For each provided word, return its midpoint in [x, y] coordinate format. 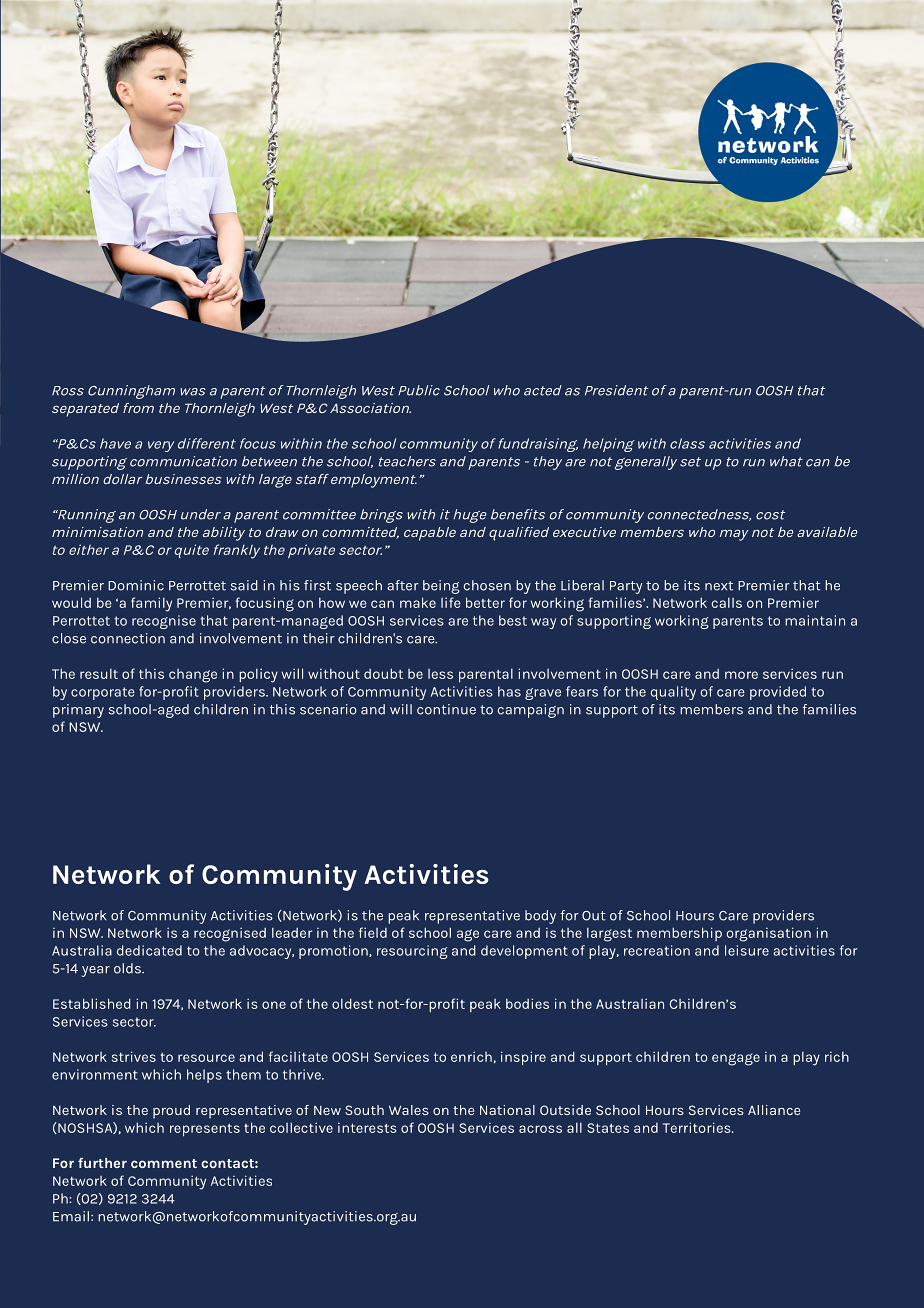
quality [673, 693]
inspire [523, 1058]
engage [736, 1059]
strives [134, 1056]
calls [727, 602]
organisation [769, 934]
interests [367, 1127]
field [373, 932]
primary [78, 711]
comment [164, 1163]
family [151, 604]
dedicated [149, 950]
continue [446, 709]
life [451, 602]
